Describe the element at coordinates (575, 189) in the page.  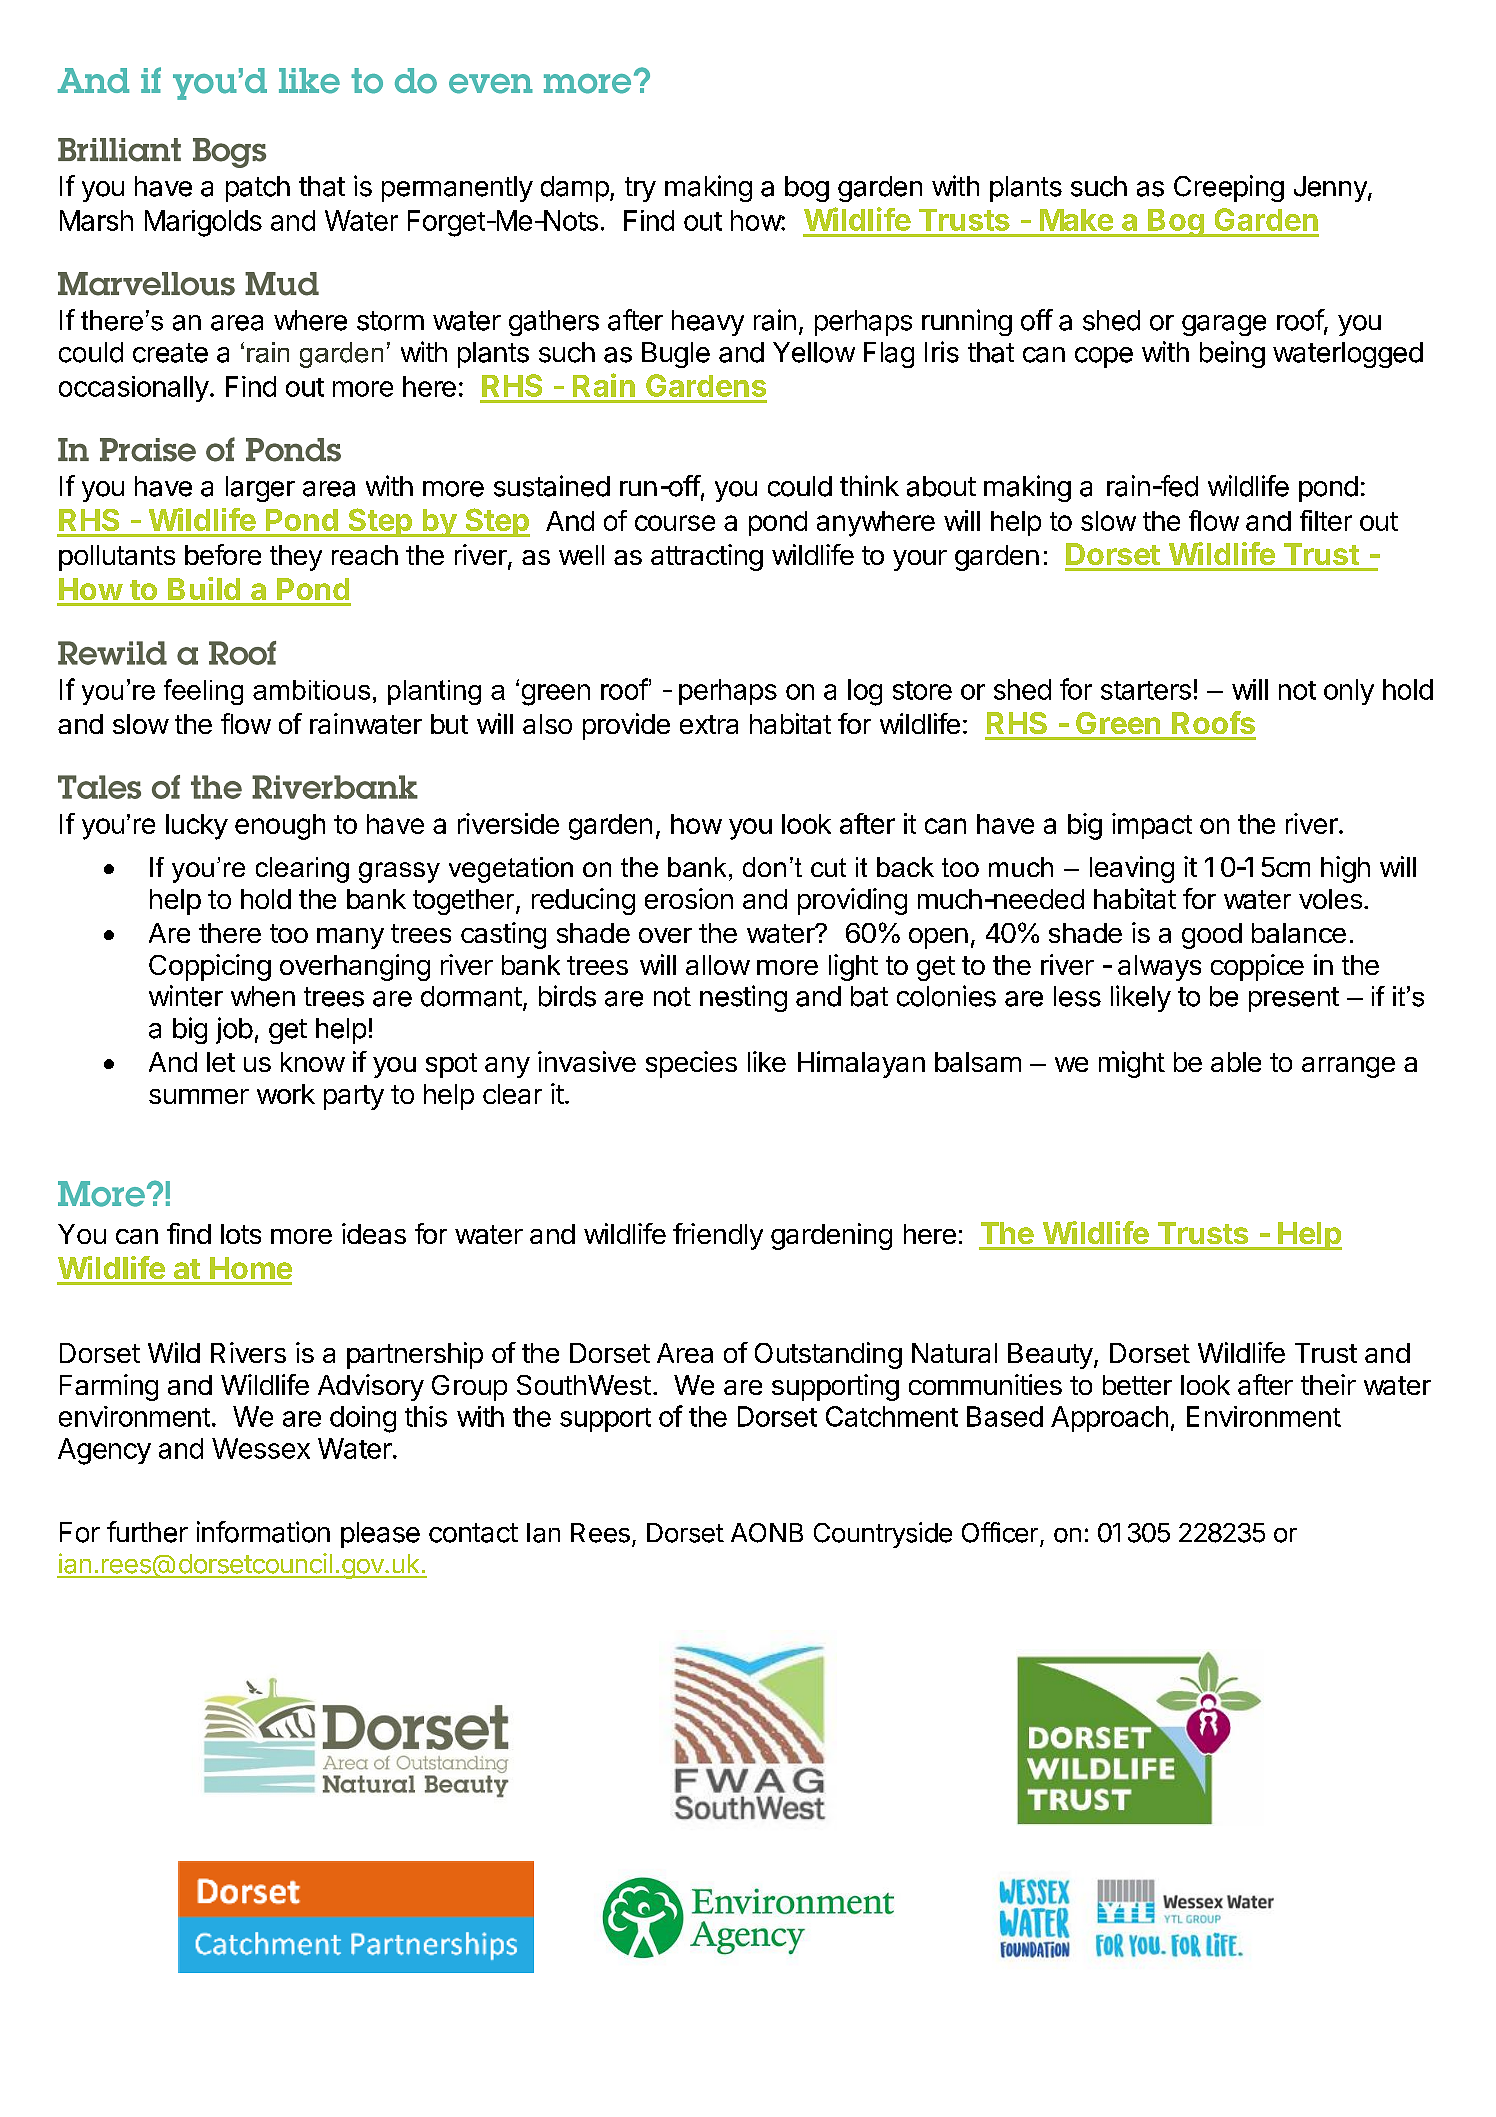
I see `damp` at that location.
